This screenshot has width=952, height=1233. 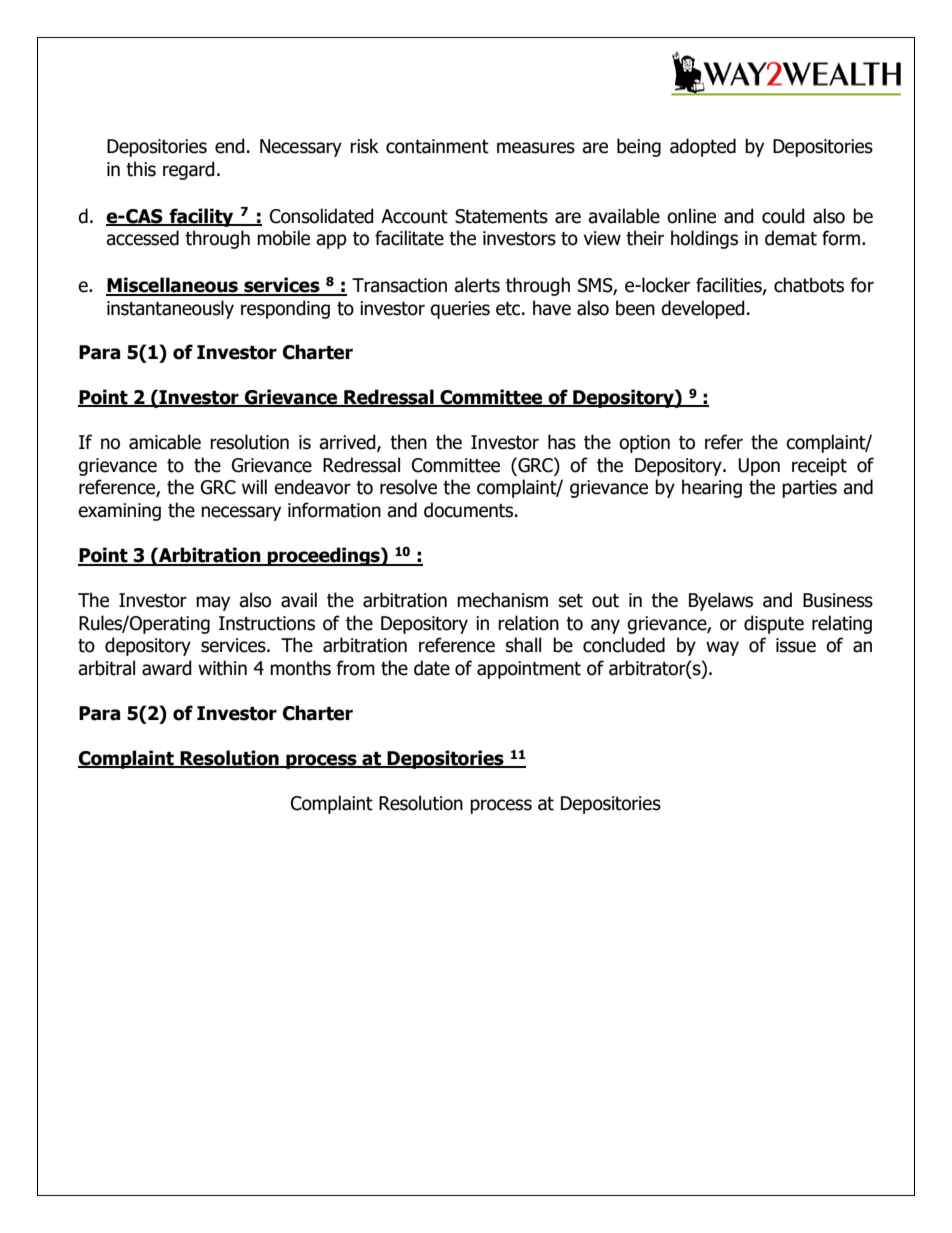 I want to click on adopted, so click(x=703, y=147).
